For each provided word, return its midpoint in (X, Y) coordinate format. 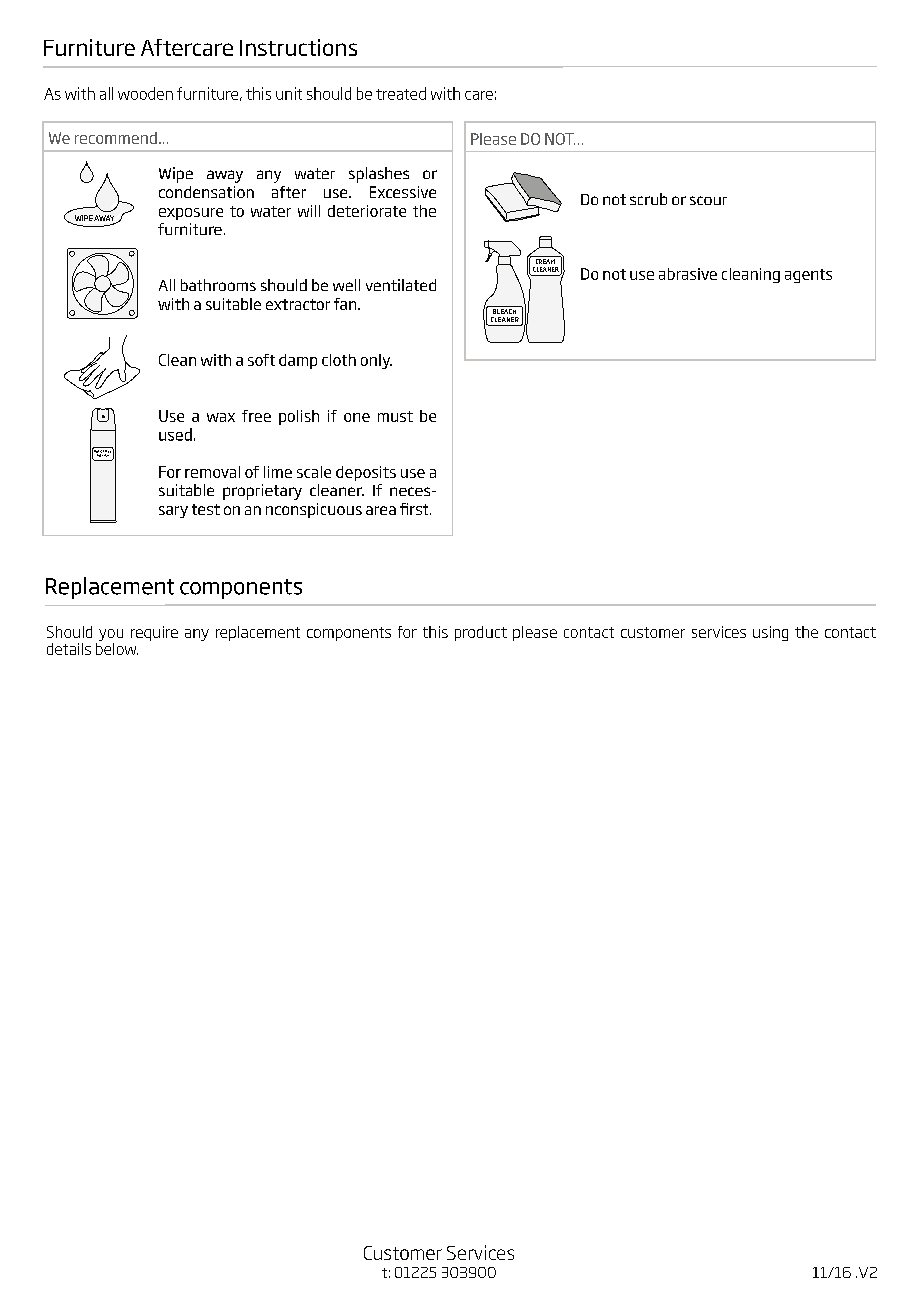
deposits (366, 473)
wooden (145, 93)
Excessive (403, 192)
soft (261, 360)
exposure (191, 214)
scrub (648, 199)
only (376, 361)
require (154, 633)
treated (401, 93)
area (381, 510)
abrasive (688, 274)
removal (212, 472)
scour (708, 200)
